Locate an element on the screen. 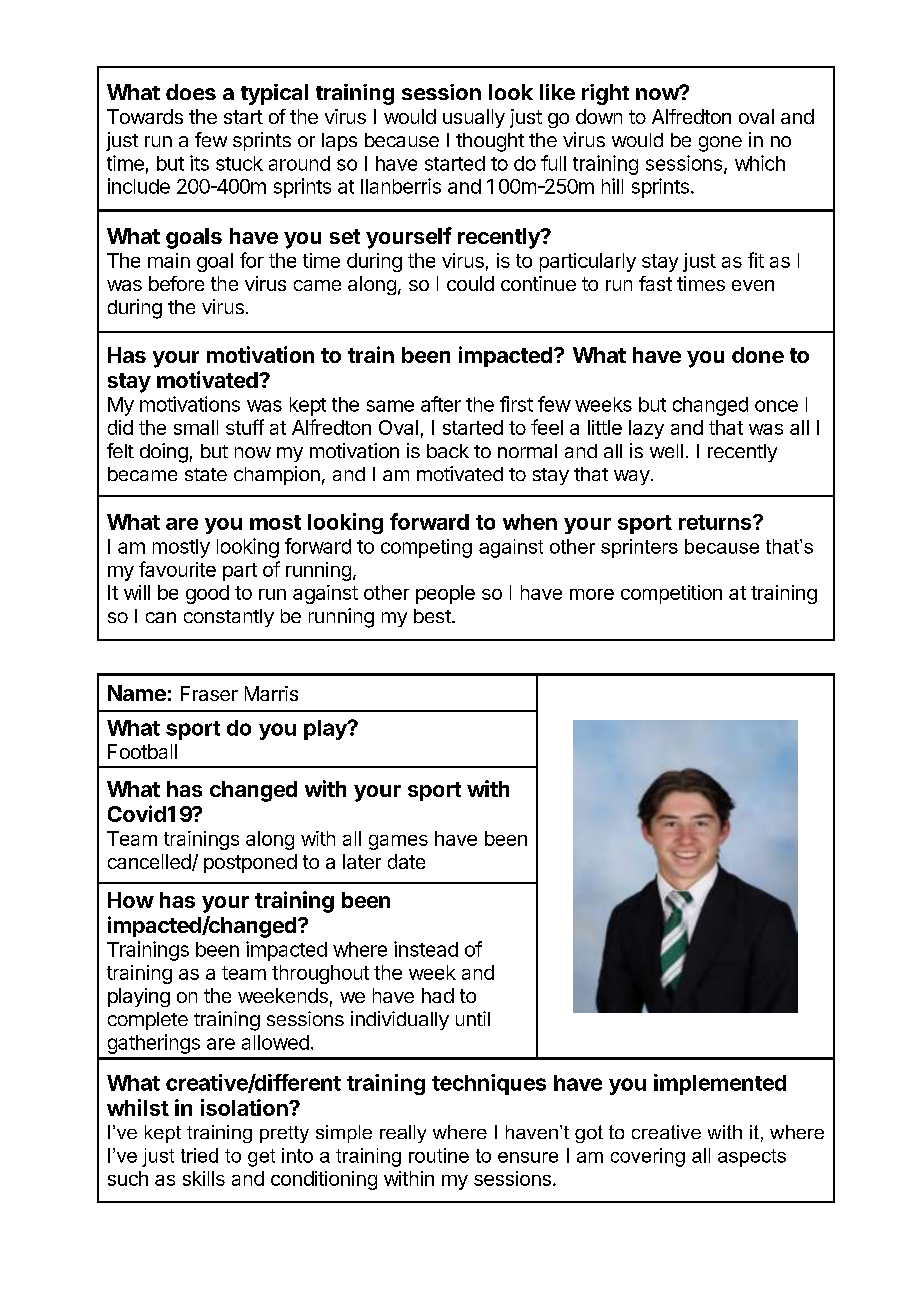 The height and width of the screenshot is (1308, 924). does is located at coordinates (191, 92).
